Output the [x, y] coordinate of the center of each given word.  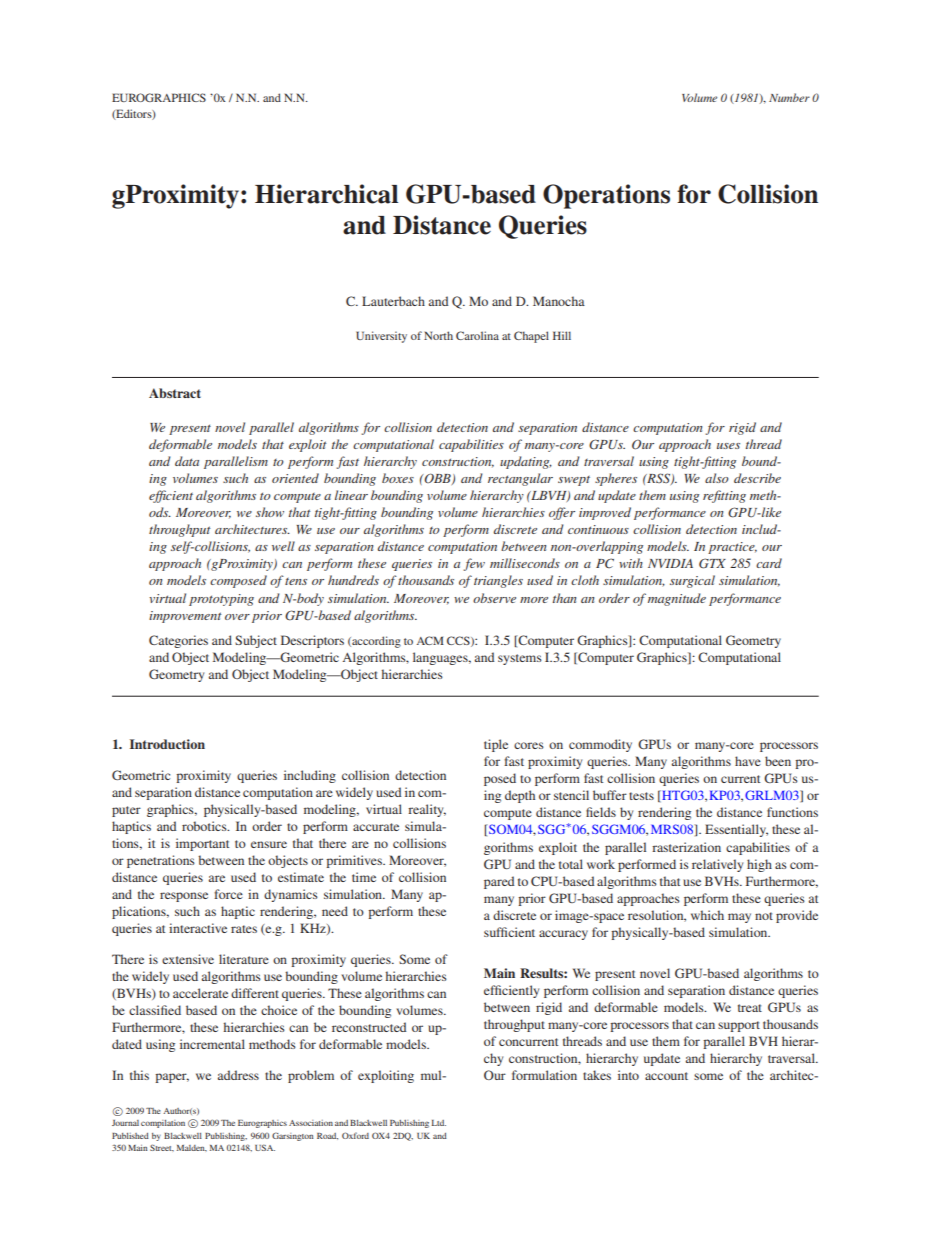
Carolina [477, 335]
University [381, 337]
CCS [459, 641]
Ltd [439, 1123]
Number [789, 97]
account [666, 1076]
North [438, 335]
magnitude [677, 599]
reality [427, 810]
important [202, 844]
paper [172, 1078]
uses [728, 446]
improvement [185, 617]
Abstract [175, 393]
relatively [717, 865]
